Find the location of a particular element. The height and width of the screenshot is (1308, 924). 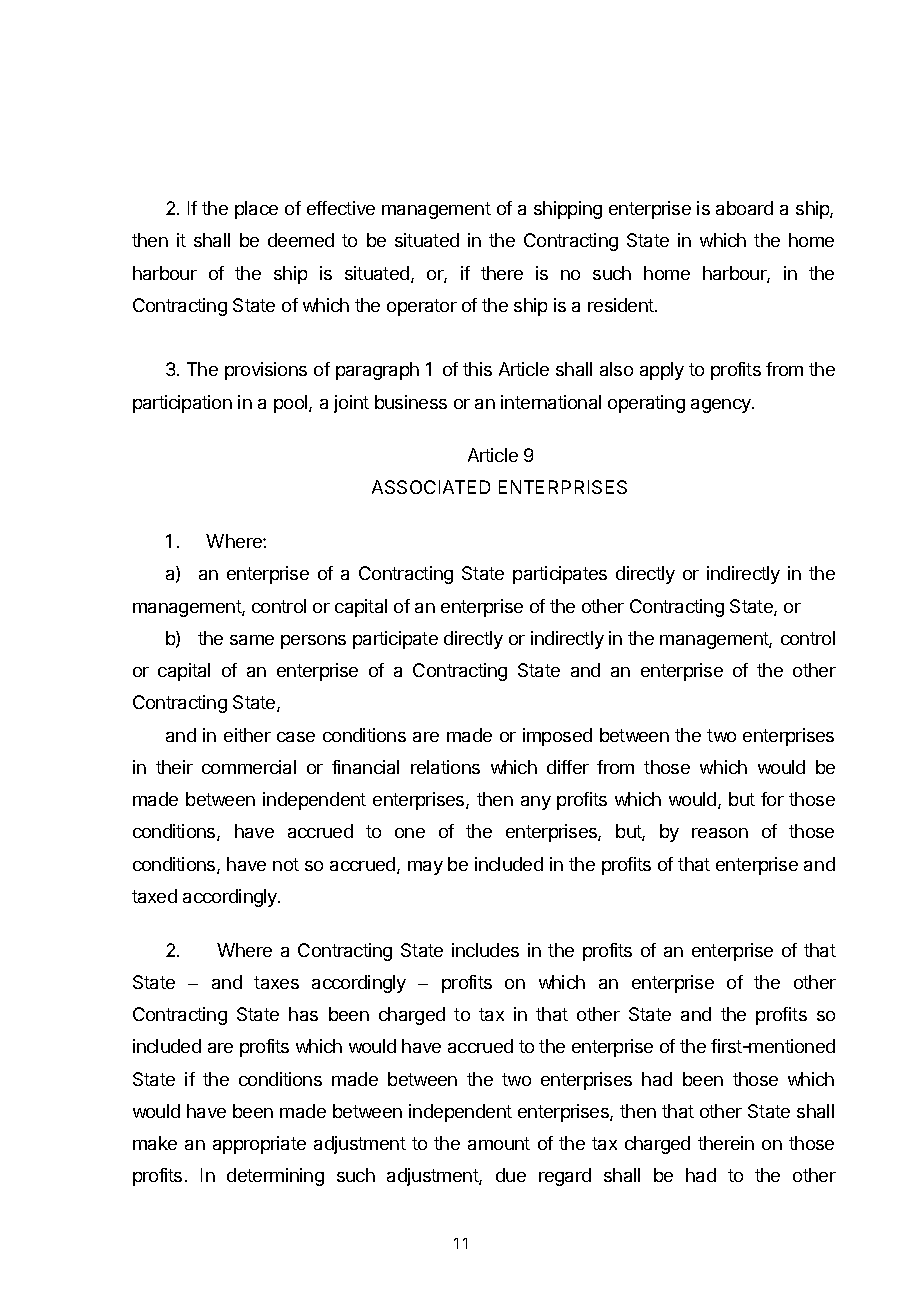

place is located at coordinates (256, 210).
